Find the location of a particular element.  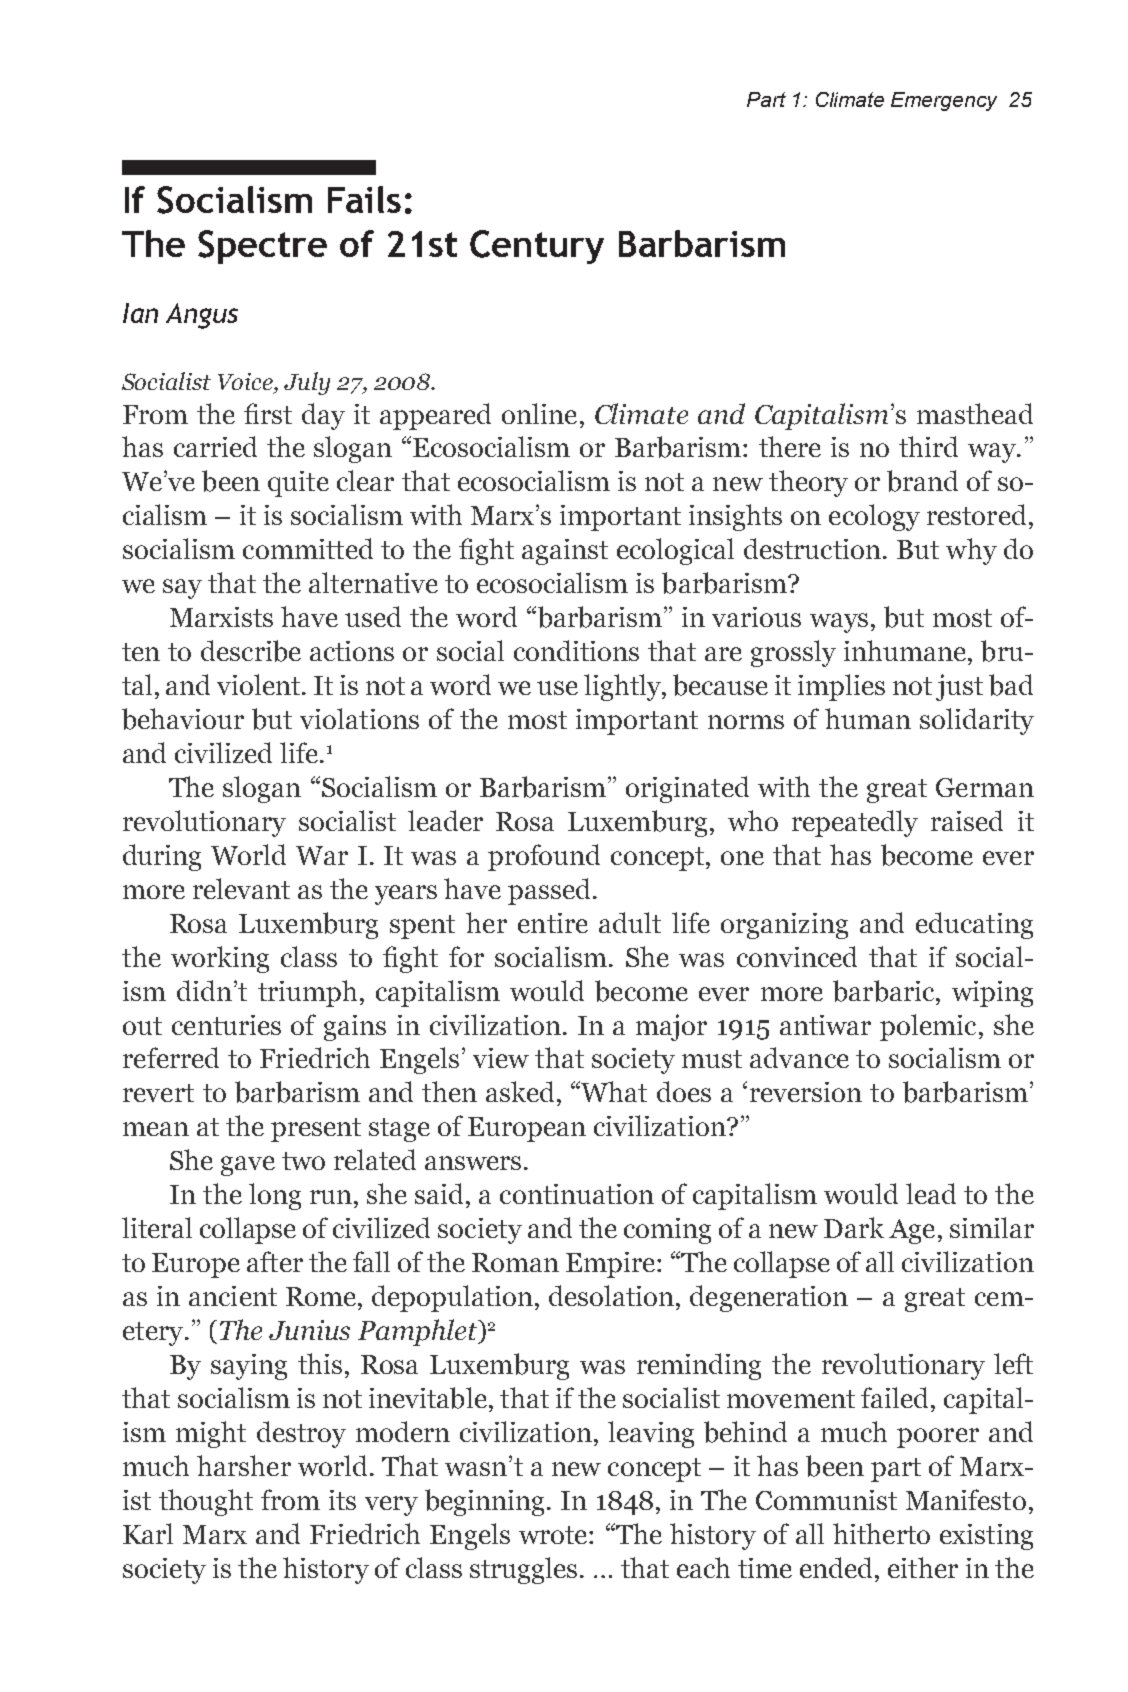

Century is located at coordinates (537, 247).
